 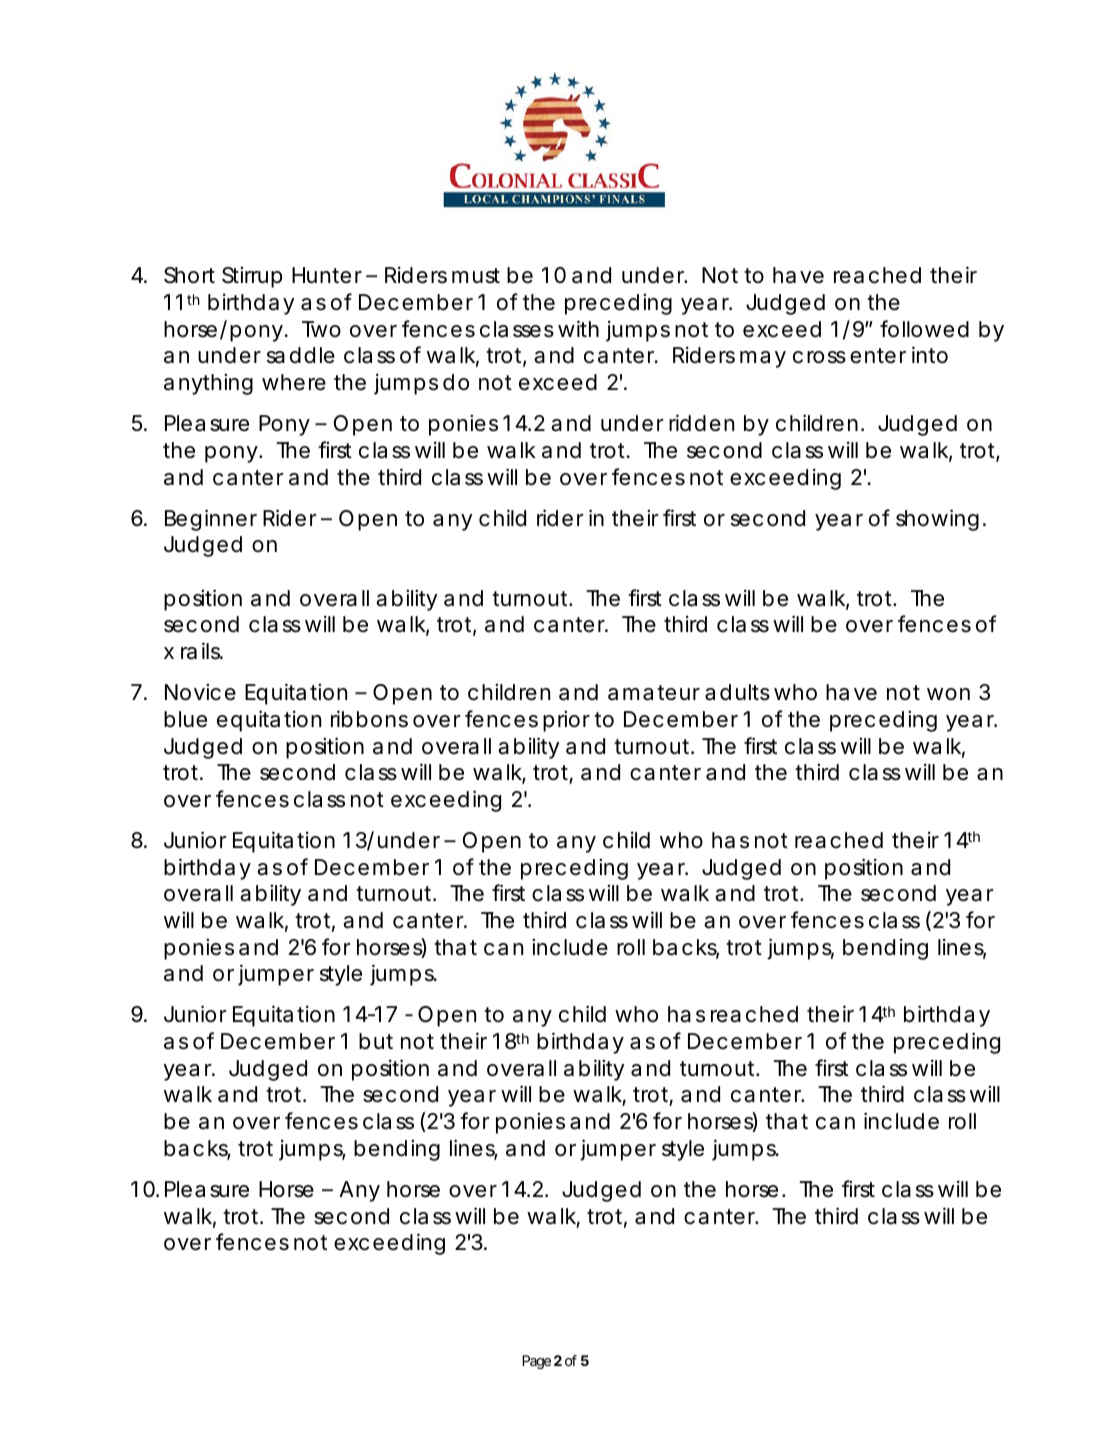 What do you see at coordinates (185, 719) in the page?
I see `blue` at bounding box center [185, 719].
